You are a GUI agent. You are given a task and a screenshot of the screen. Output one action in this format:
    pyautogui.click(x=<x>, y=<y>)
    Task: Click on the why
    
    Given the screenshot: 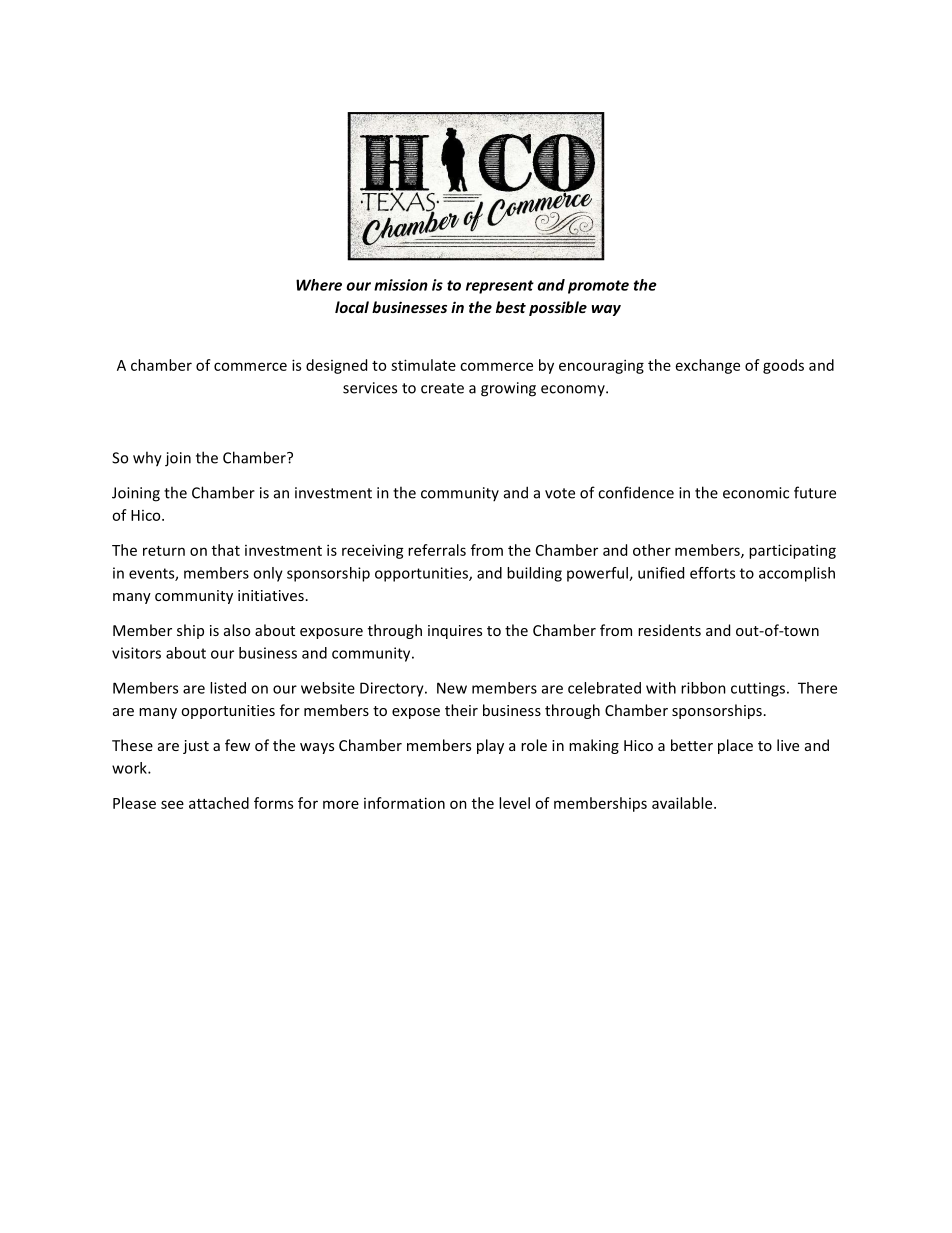 What is the action you would take?
    pyautogui.click(x=147, y=459)
